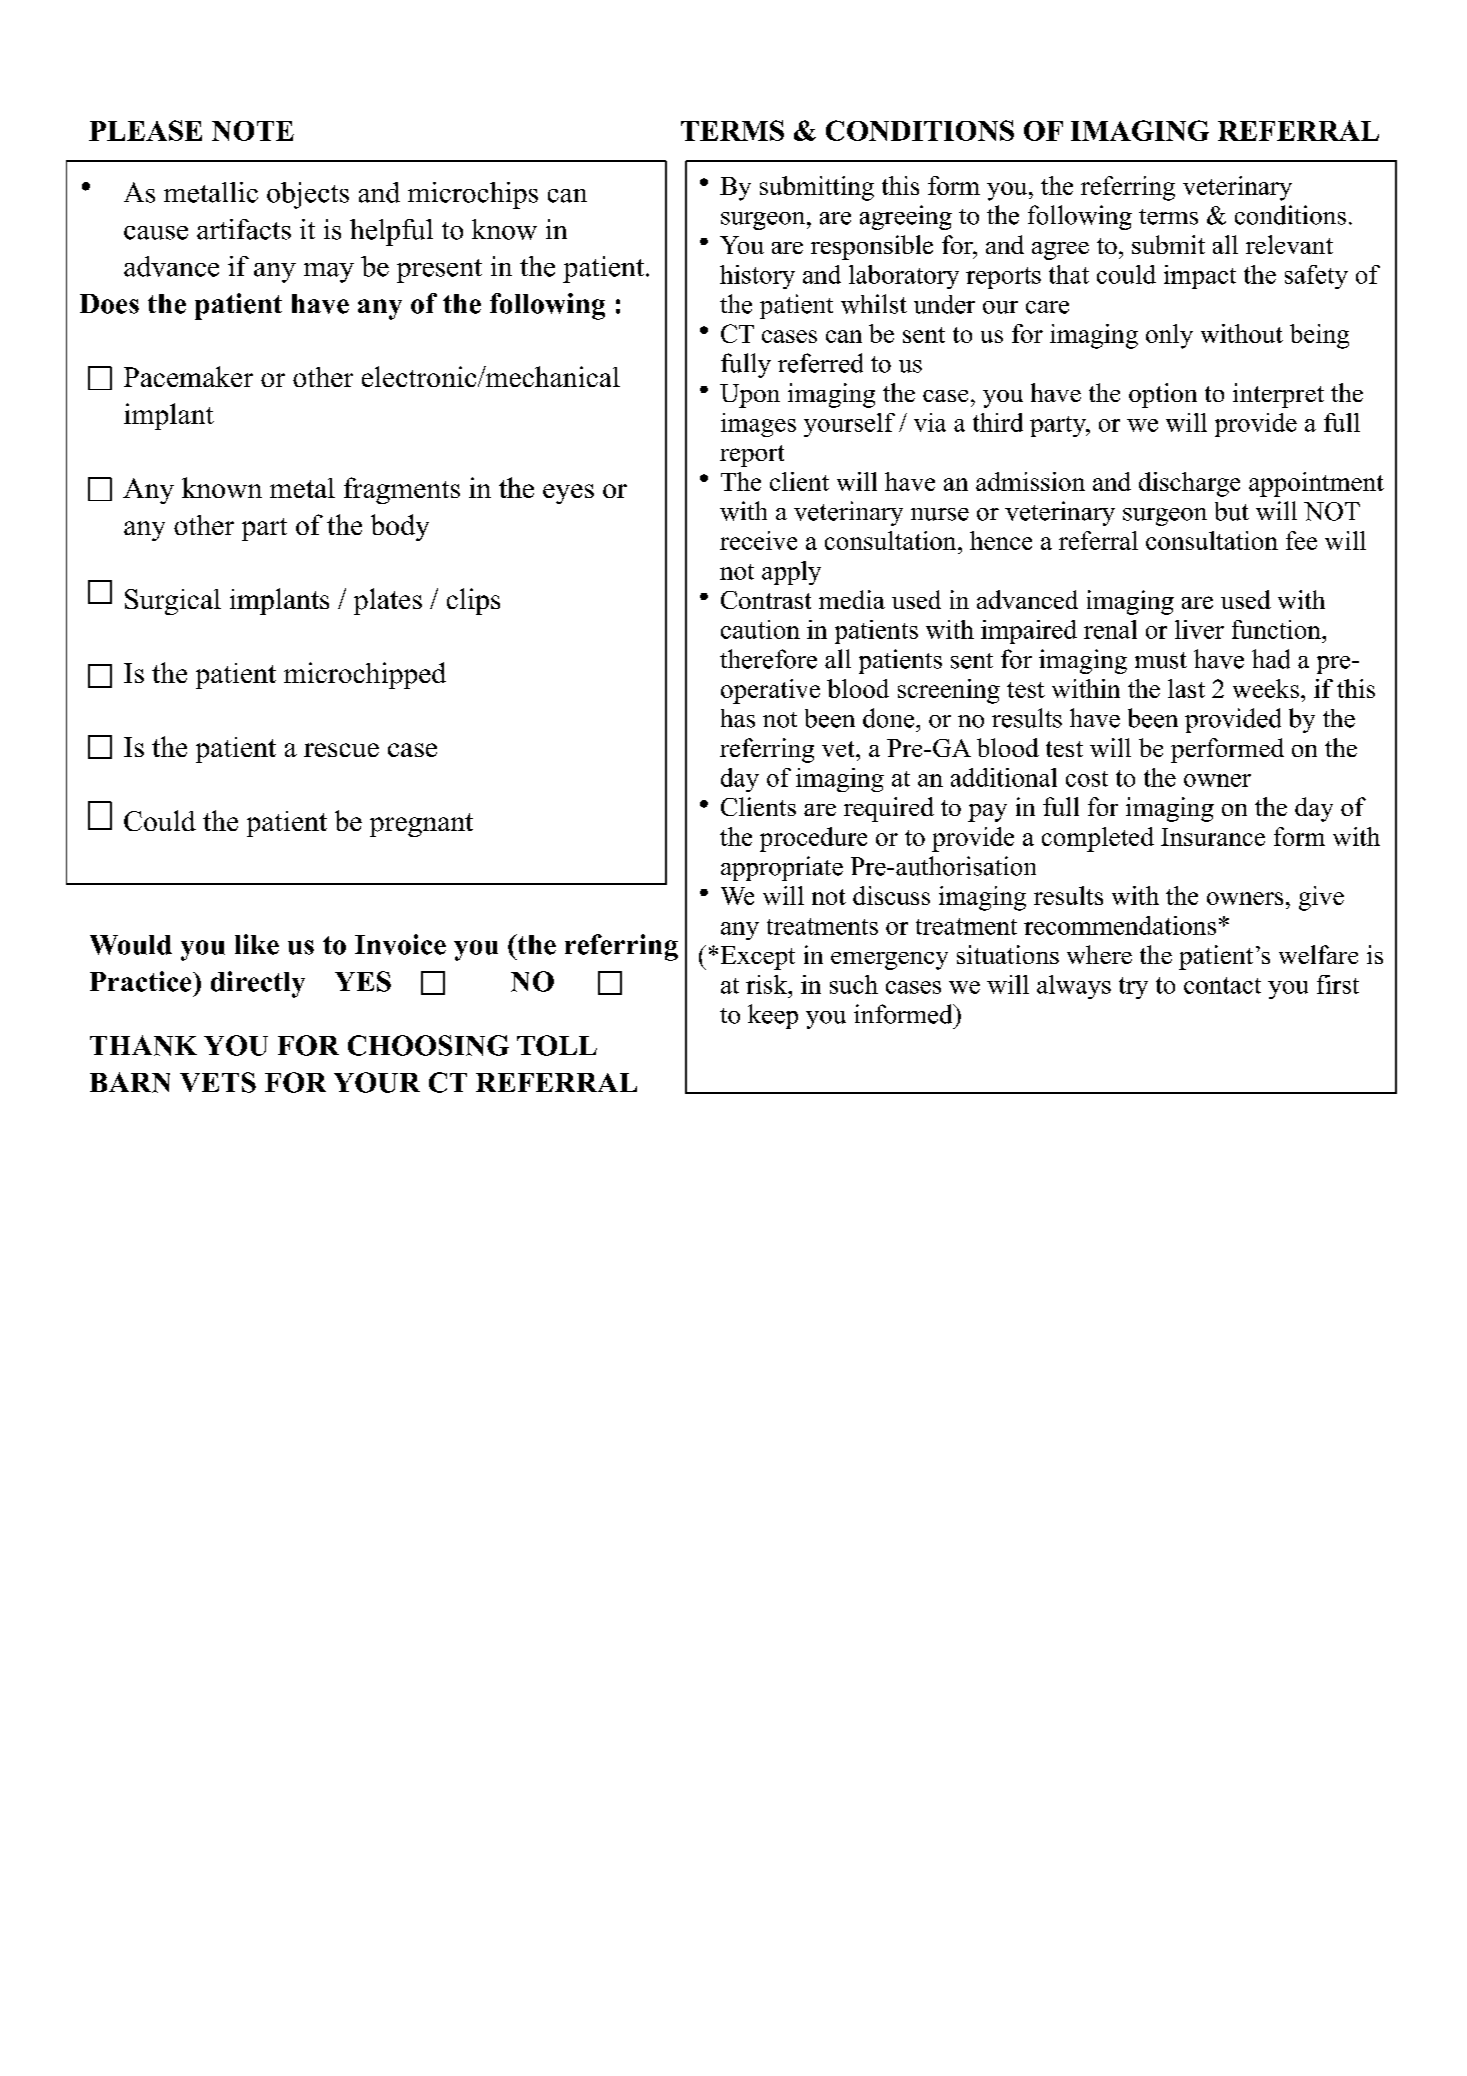  Describe the element at coordinates (473, 195) in the document. I see `microchips` at that location.
